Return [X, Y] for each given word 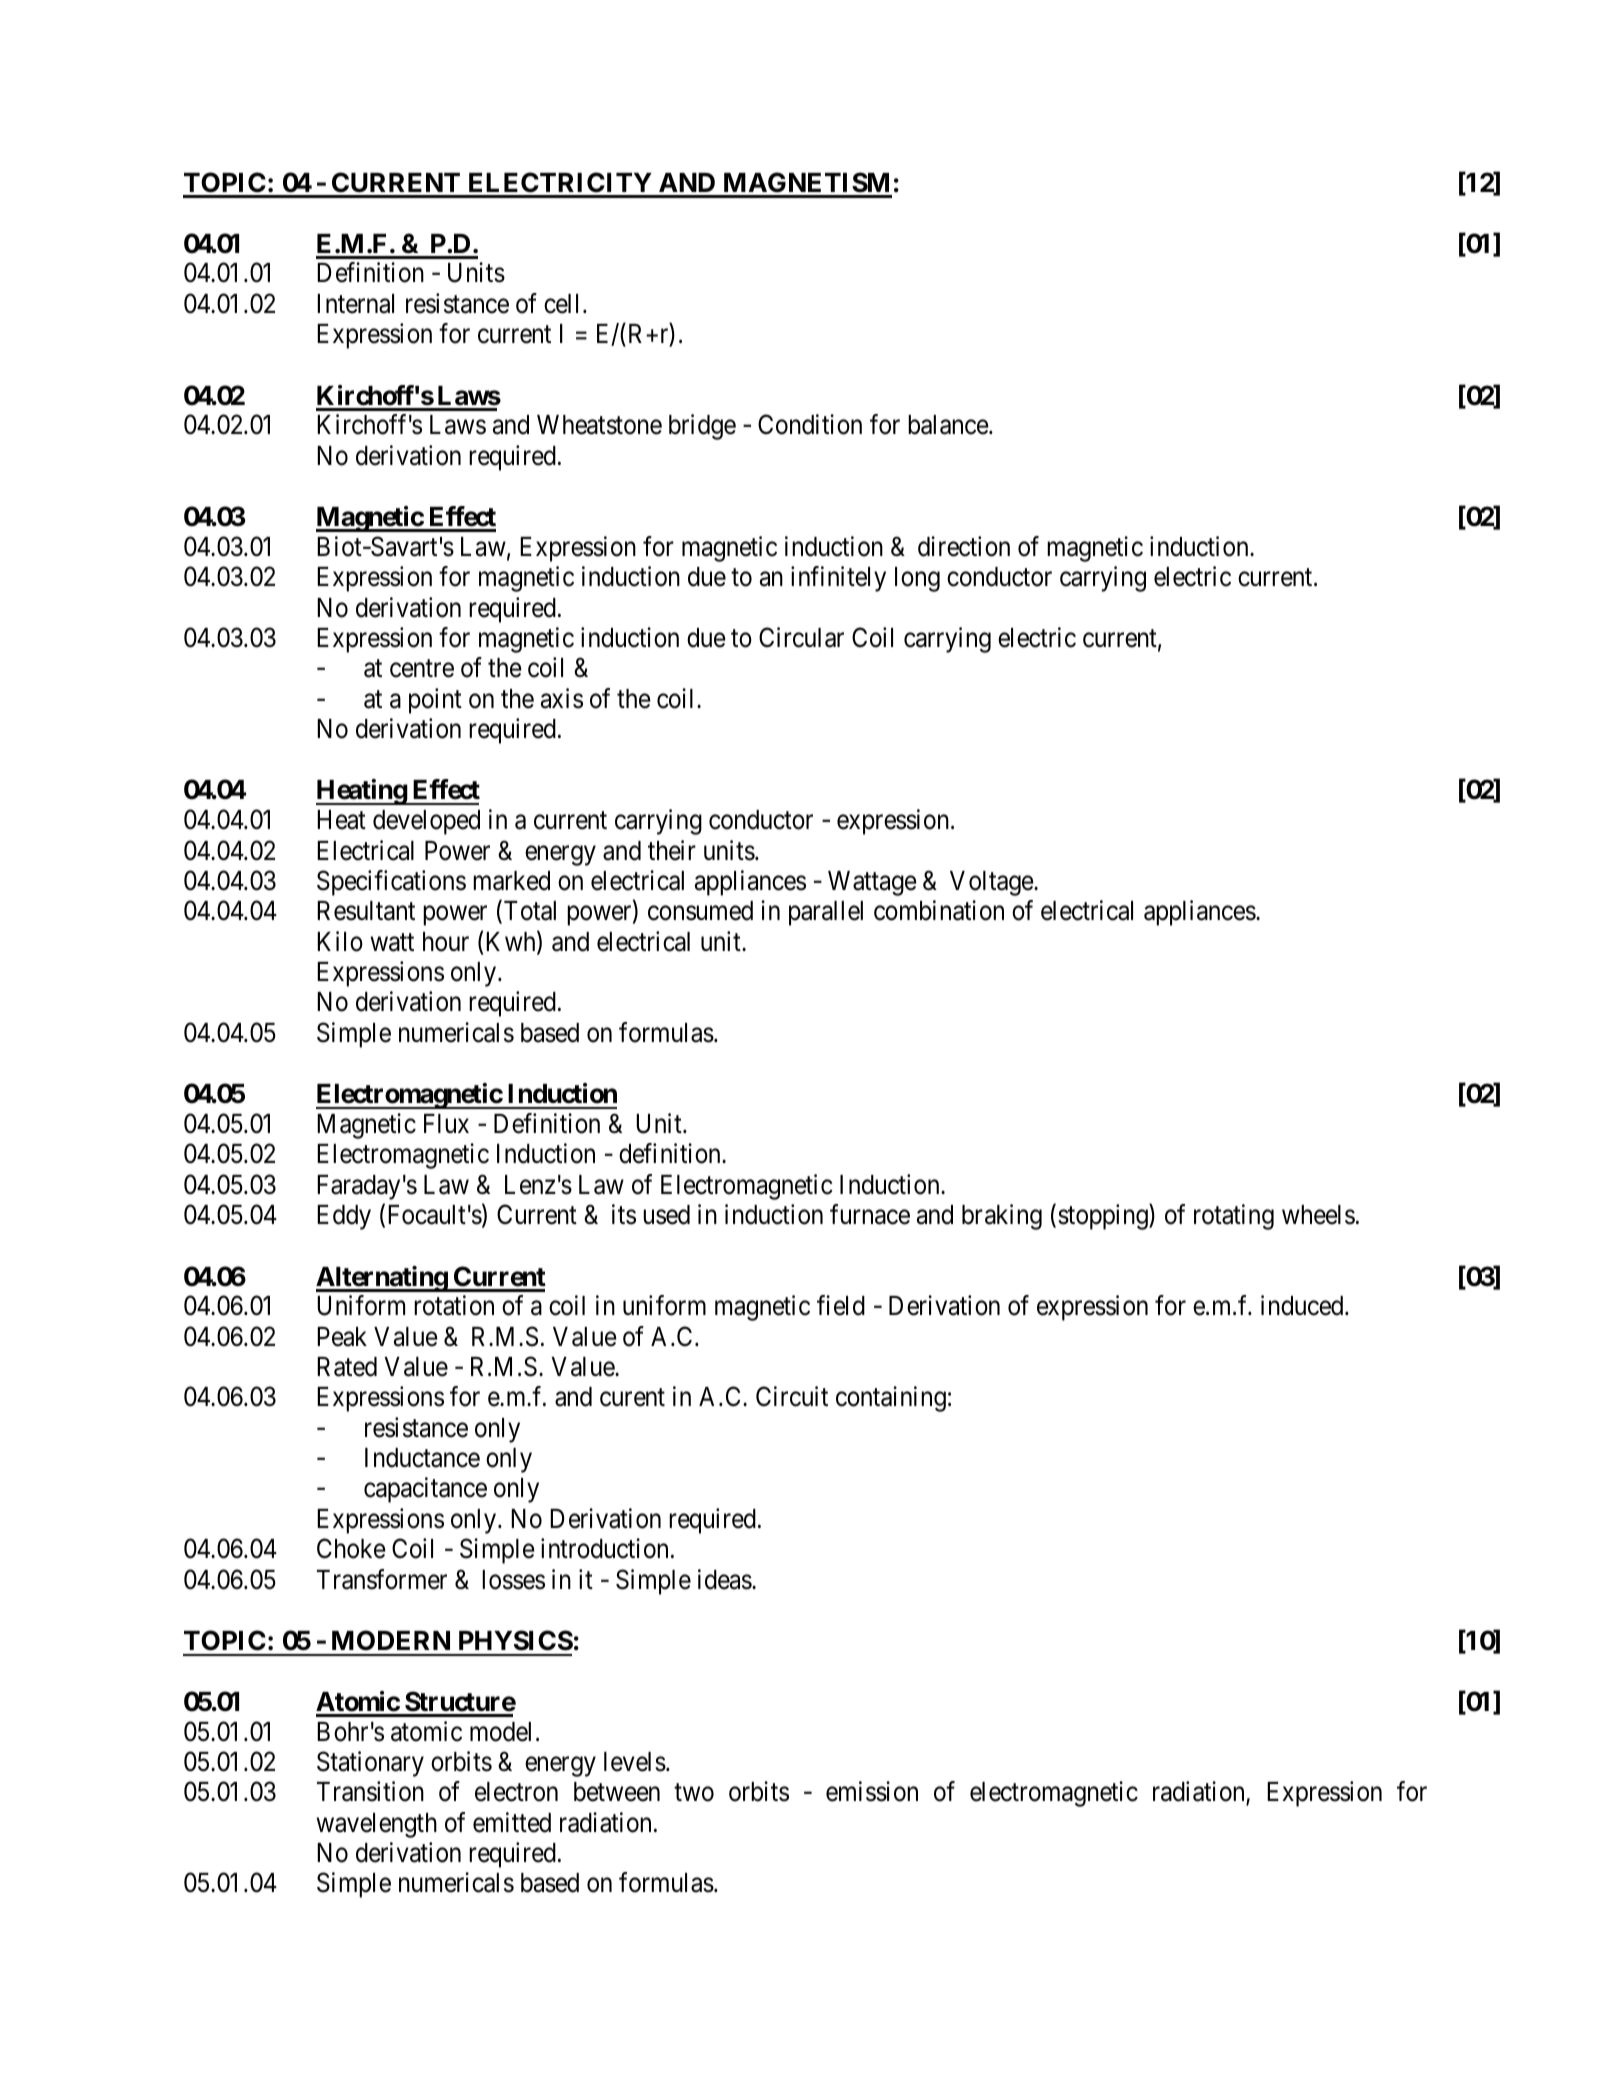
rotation [454, 1305]
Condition [810, 424]
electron [516, 1792]
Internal [355, 304]
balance [948, 425]
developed [426, 822]
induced [1303, 1305]
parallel [826, 913]
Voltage [992, 883]
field [841, 1305]
